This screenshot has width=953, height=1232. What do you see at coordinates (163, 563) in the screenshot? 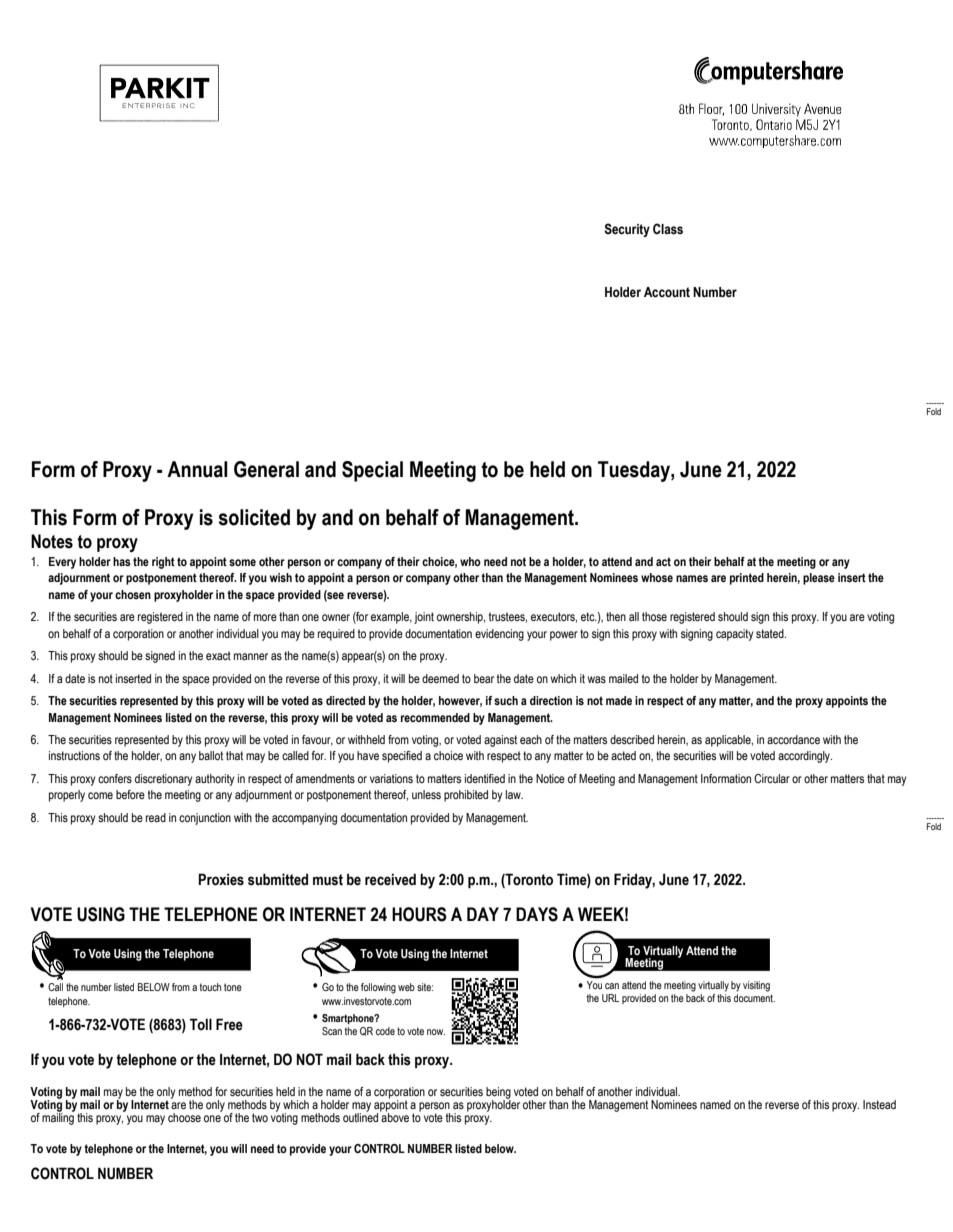
I see `right` at bounding box center [163, 563].
